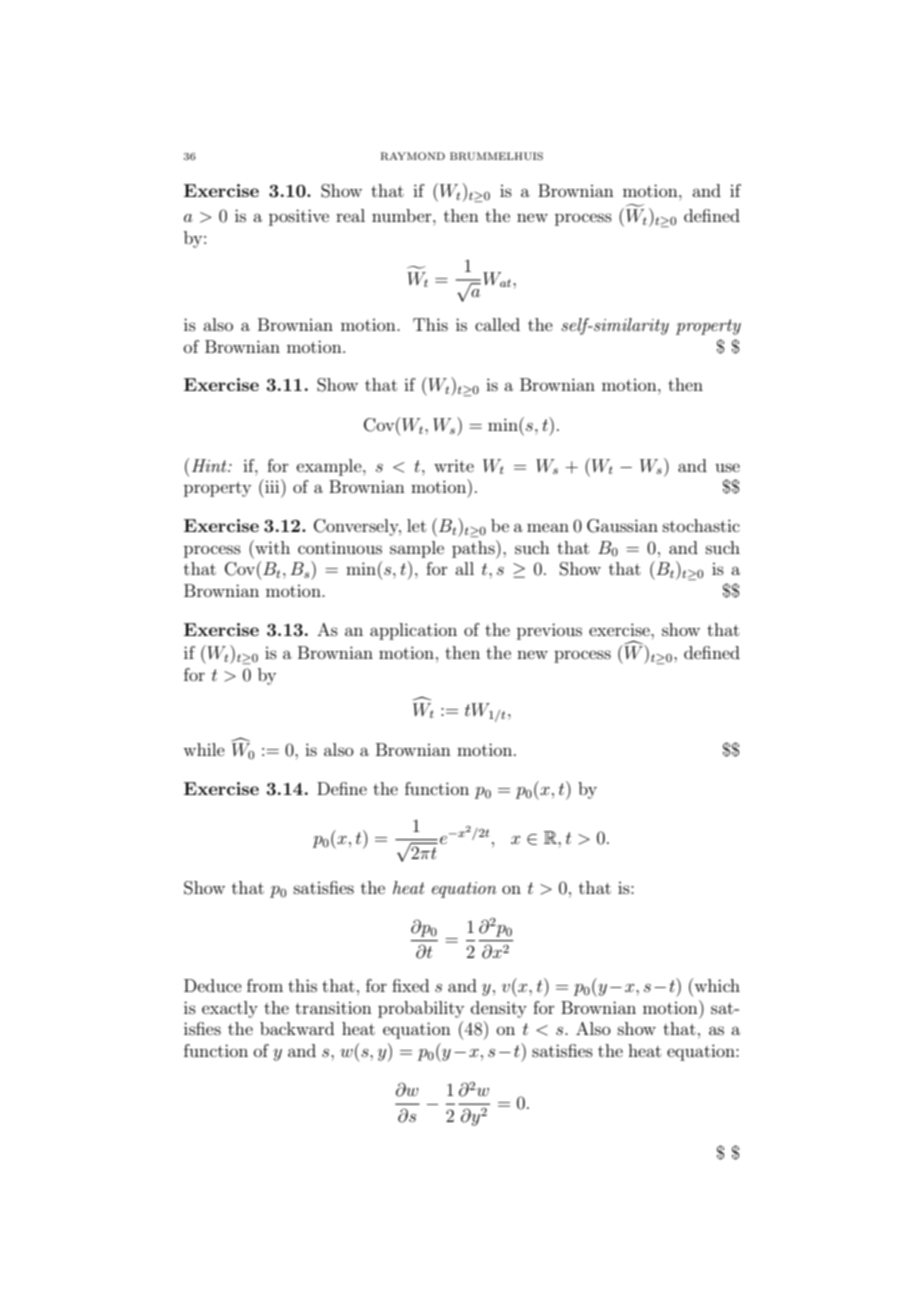 The width and height of the document is (924, 1308). Describe the element at coordinates (413, 631) in the document. I see `application` at that location.
